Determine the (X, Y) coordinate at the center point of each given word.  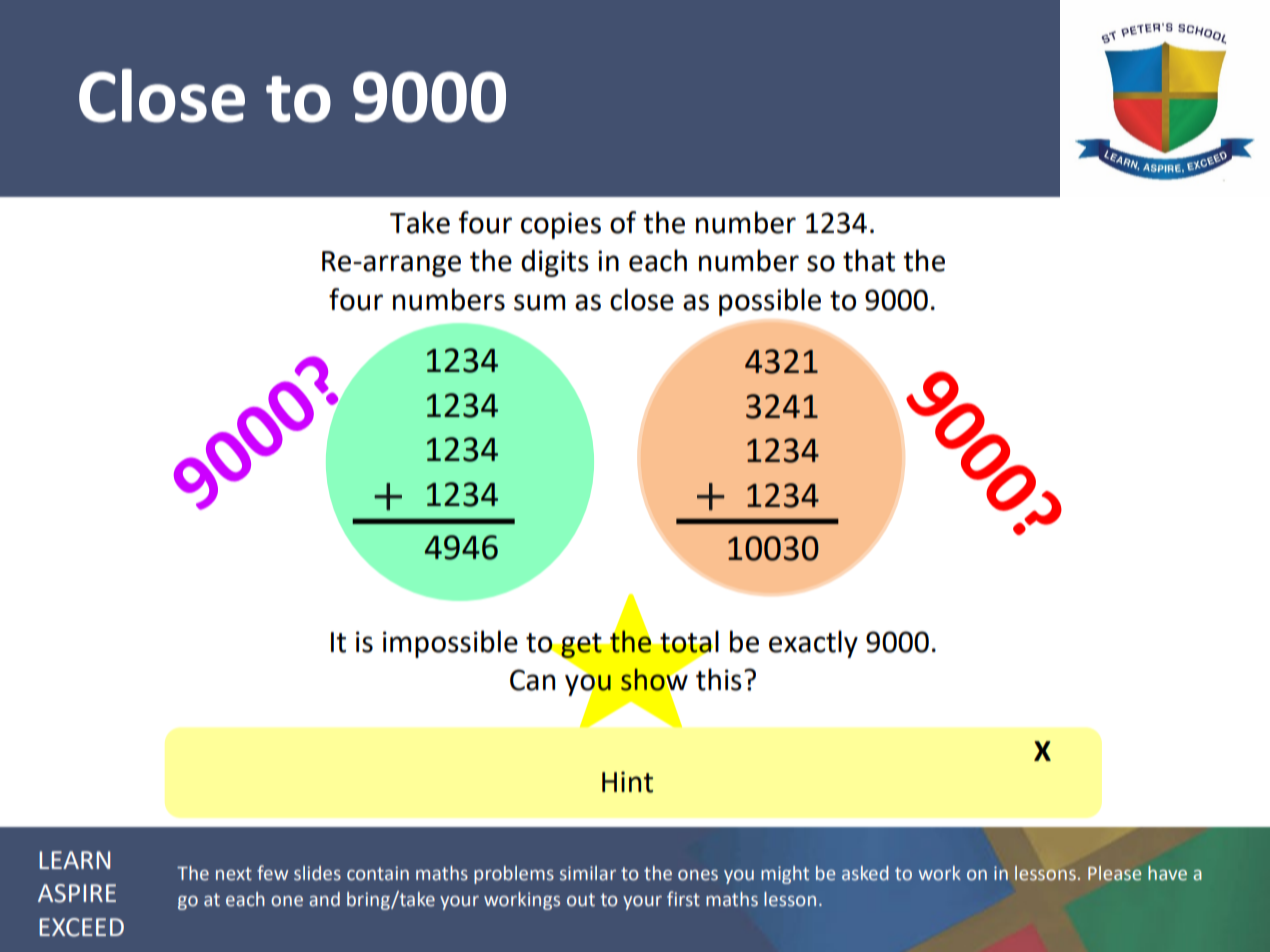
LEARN (74, 860)
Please (1114, 873)
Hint (627, 782)
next (234, 874)
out (581, 900)
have (1167, 873)
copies (561, 225)
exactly (813, 644)
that (869, 260)
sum (539, 302)
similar (588, 873)
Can (532, 680)
